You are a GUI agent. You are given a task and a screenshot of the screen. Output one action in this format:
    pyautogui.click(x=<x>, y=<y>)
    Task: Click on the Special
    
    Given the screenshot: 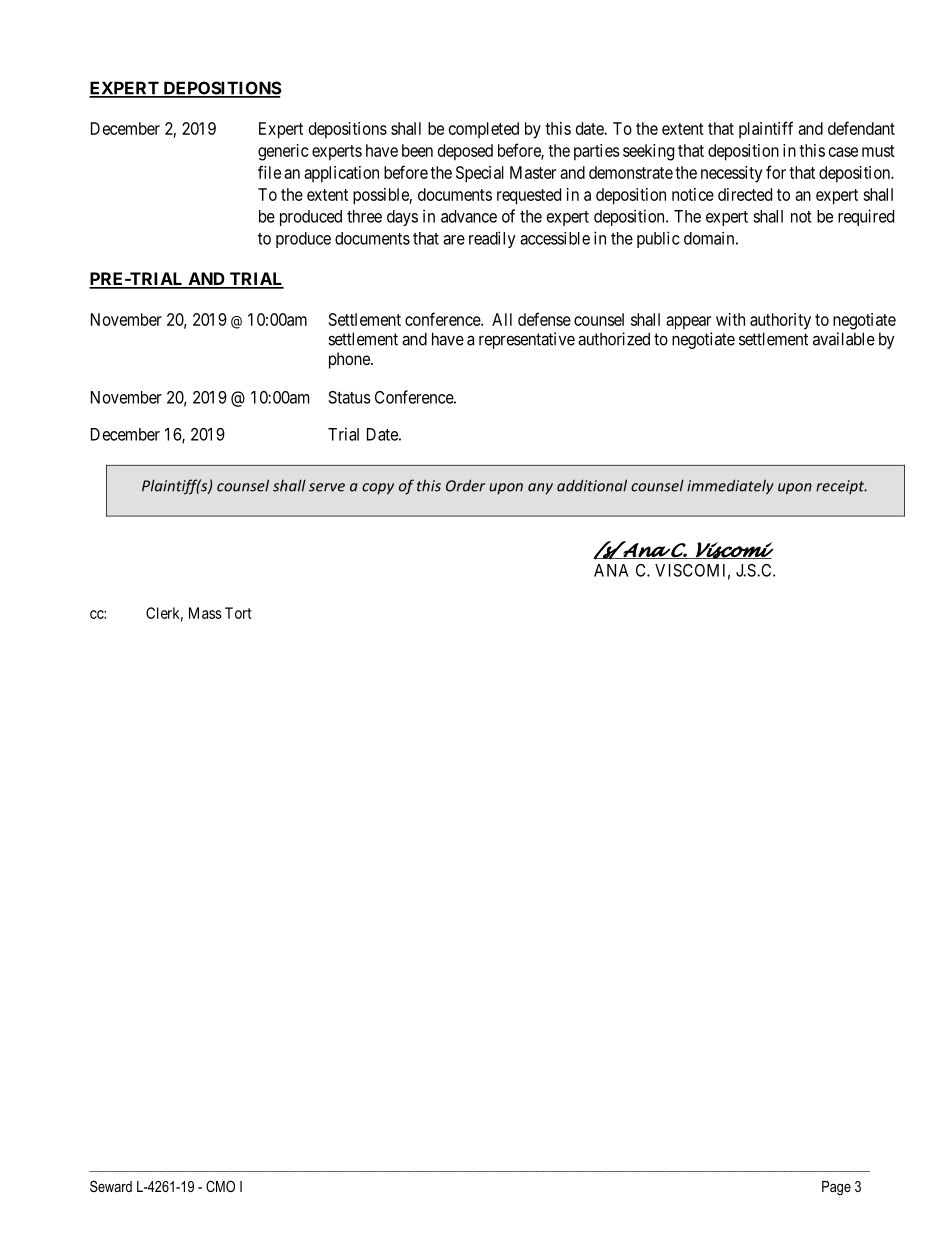 What is the action you would take?
    pyautogui.click(x=480, y=174)
